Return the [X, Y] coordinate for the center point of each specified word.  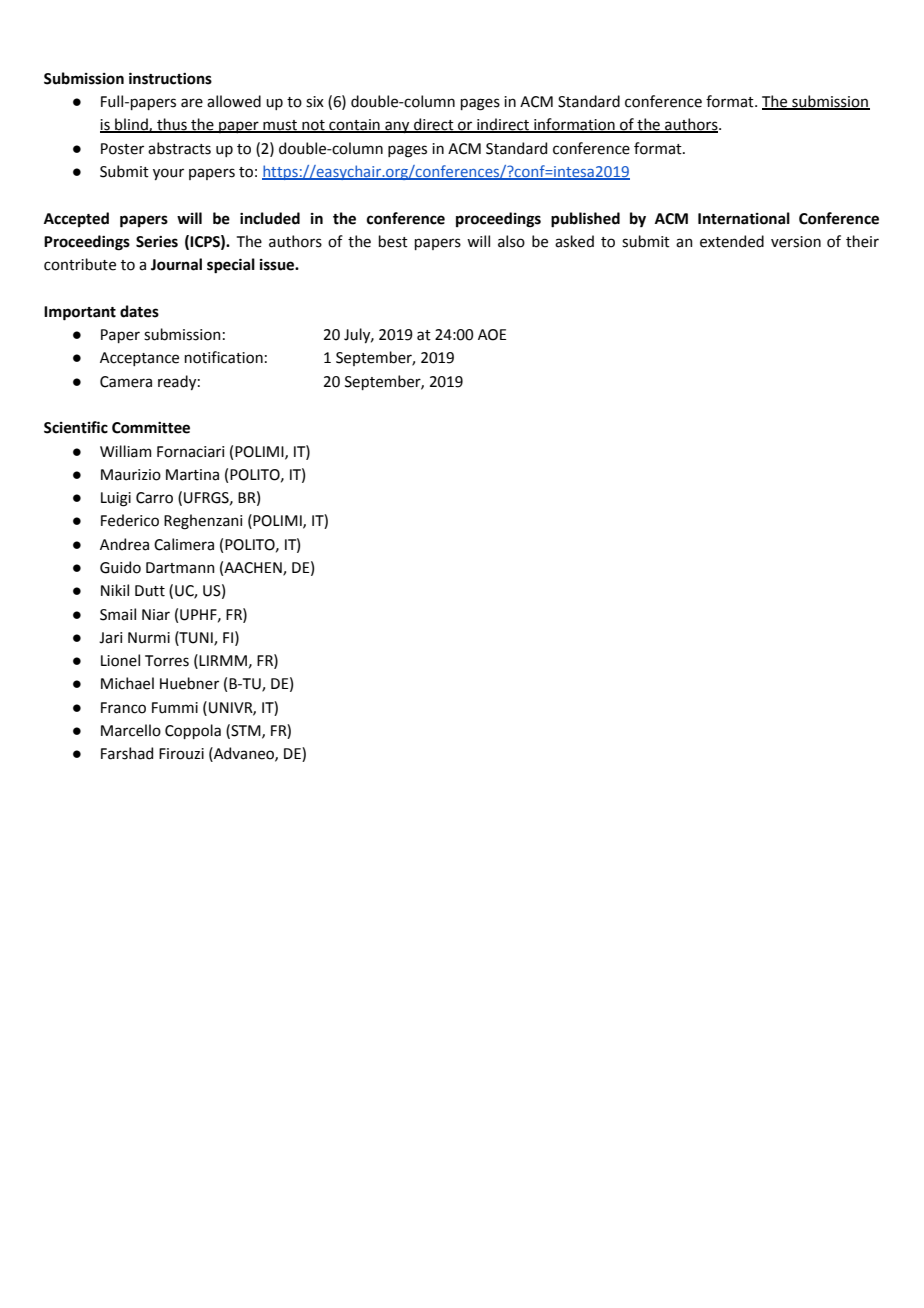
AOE [492, 335]
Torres [167, 661]
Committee [151, 428]
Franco [123, 708]
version [796, 242]
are [192, 103]
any [397, 127]
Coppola [193, 731]
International [744, 218]
